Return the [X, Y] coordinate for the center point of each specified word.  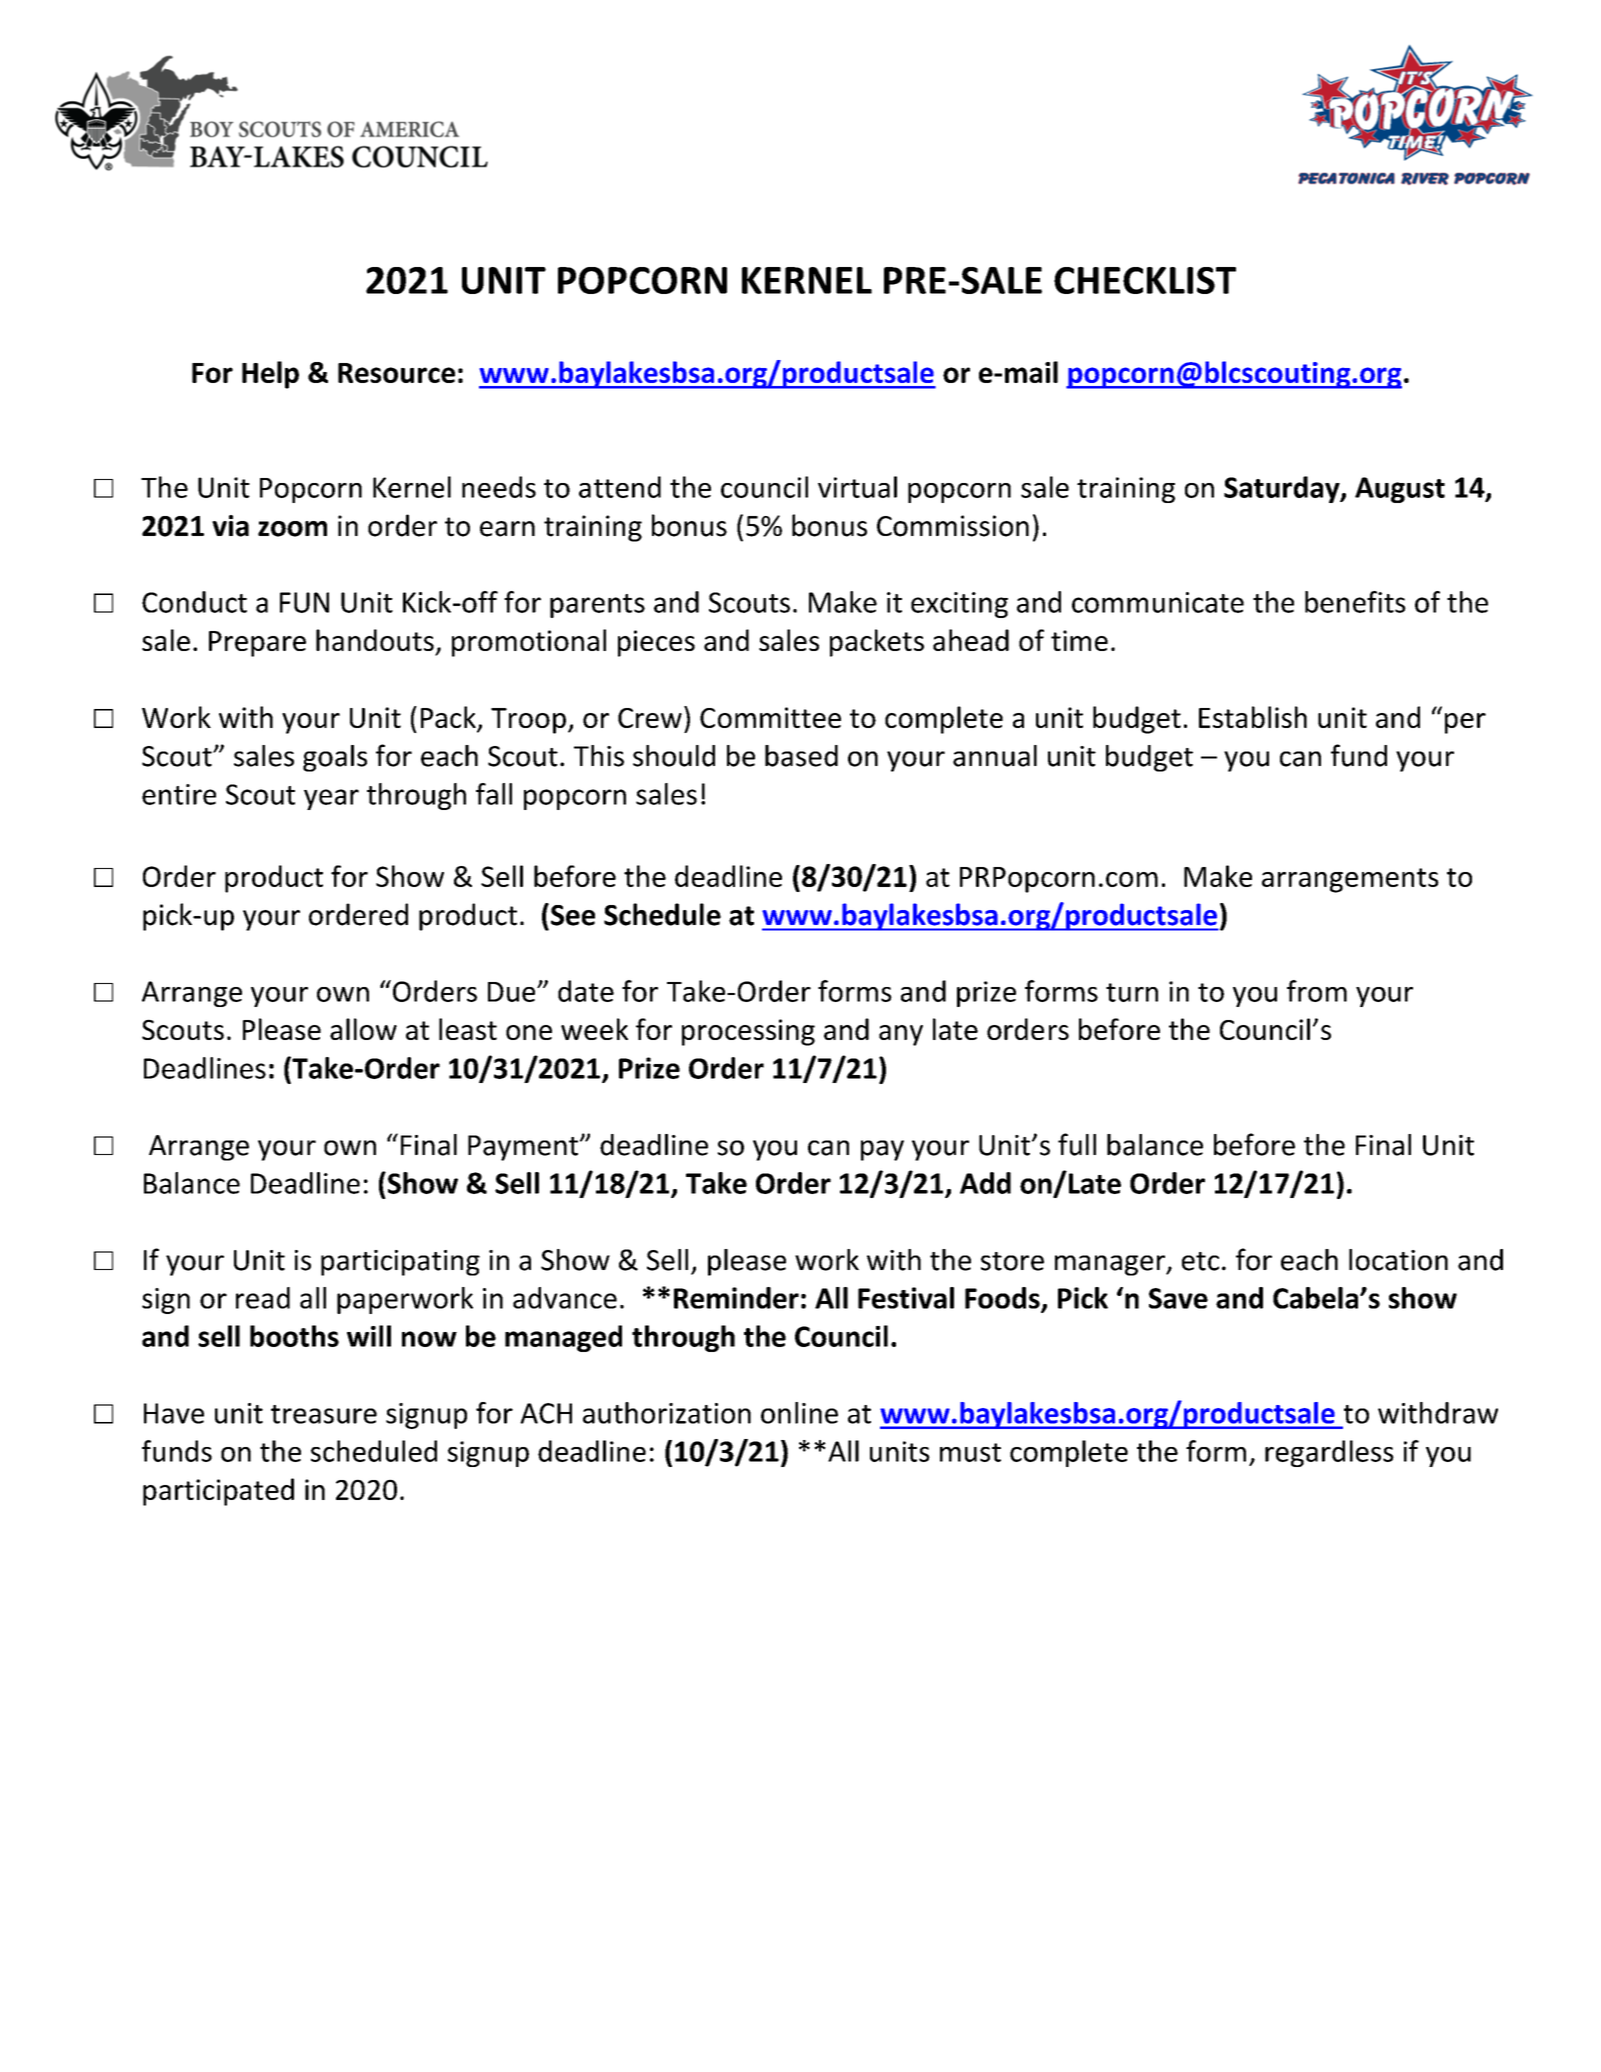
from [1317, 991]
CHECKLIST [1145, 280]
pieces [656, 643]
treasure [324, 1414]
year [331, 799]
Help [270, 375]
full [1077, 1144]
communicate [1158, 602]
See [573, 915]
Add [985, 1183]
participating [400, 1263]
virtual [857, 487]
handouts [375, 640]
